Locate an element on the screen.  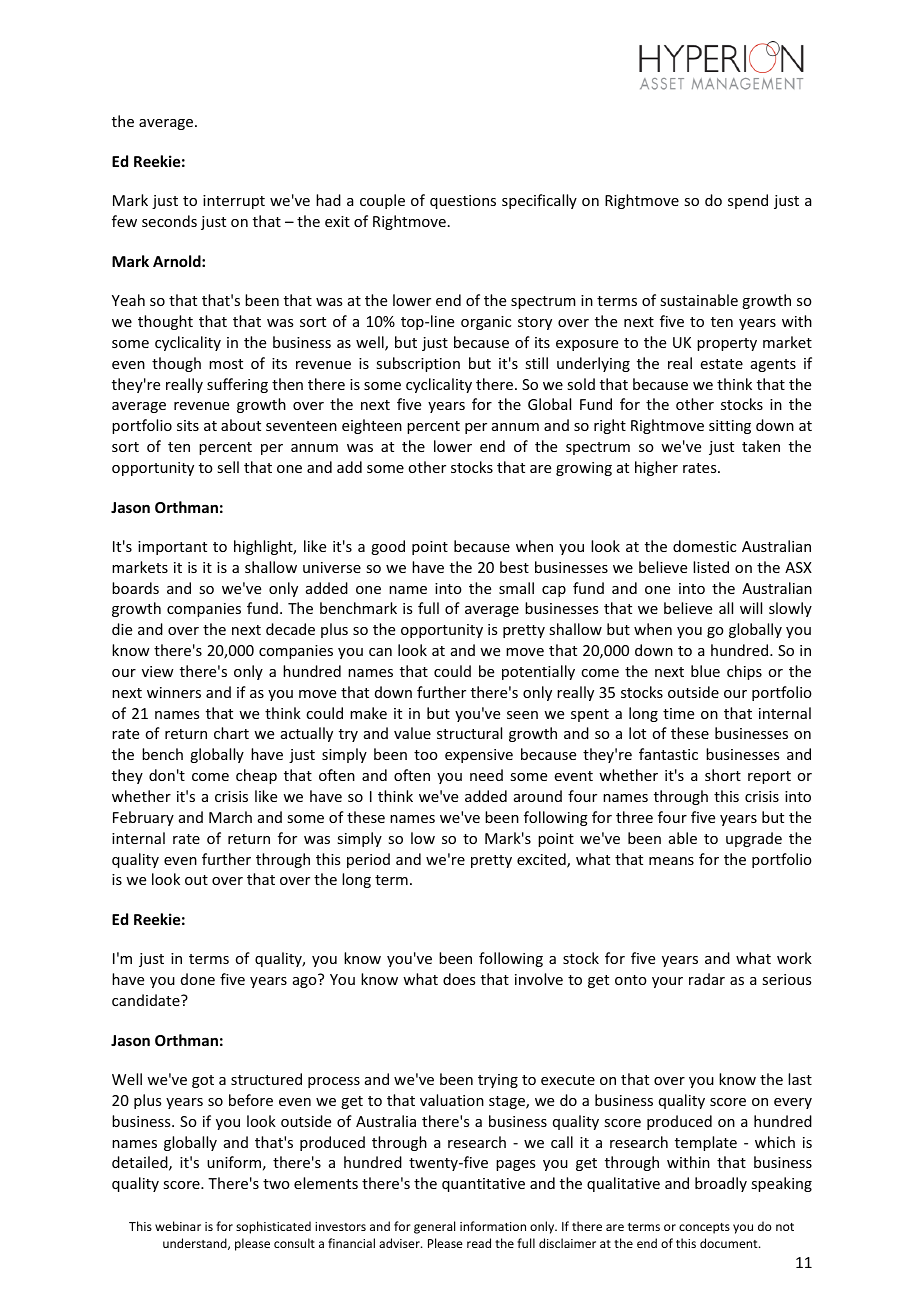
radar is located at coordinates (707, 979).
